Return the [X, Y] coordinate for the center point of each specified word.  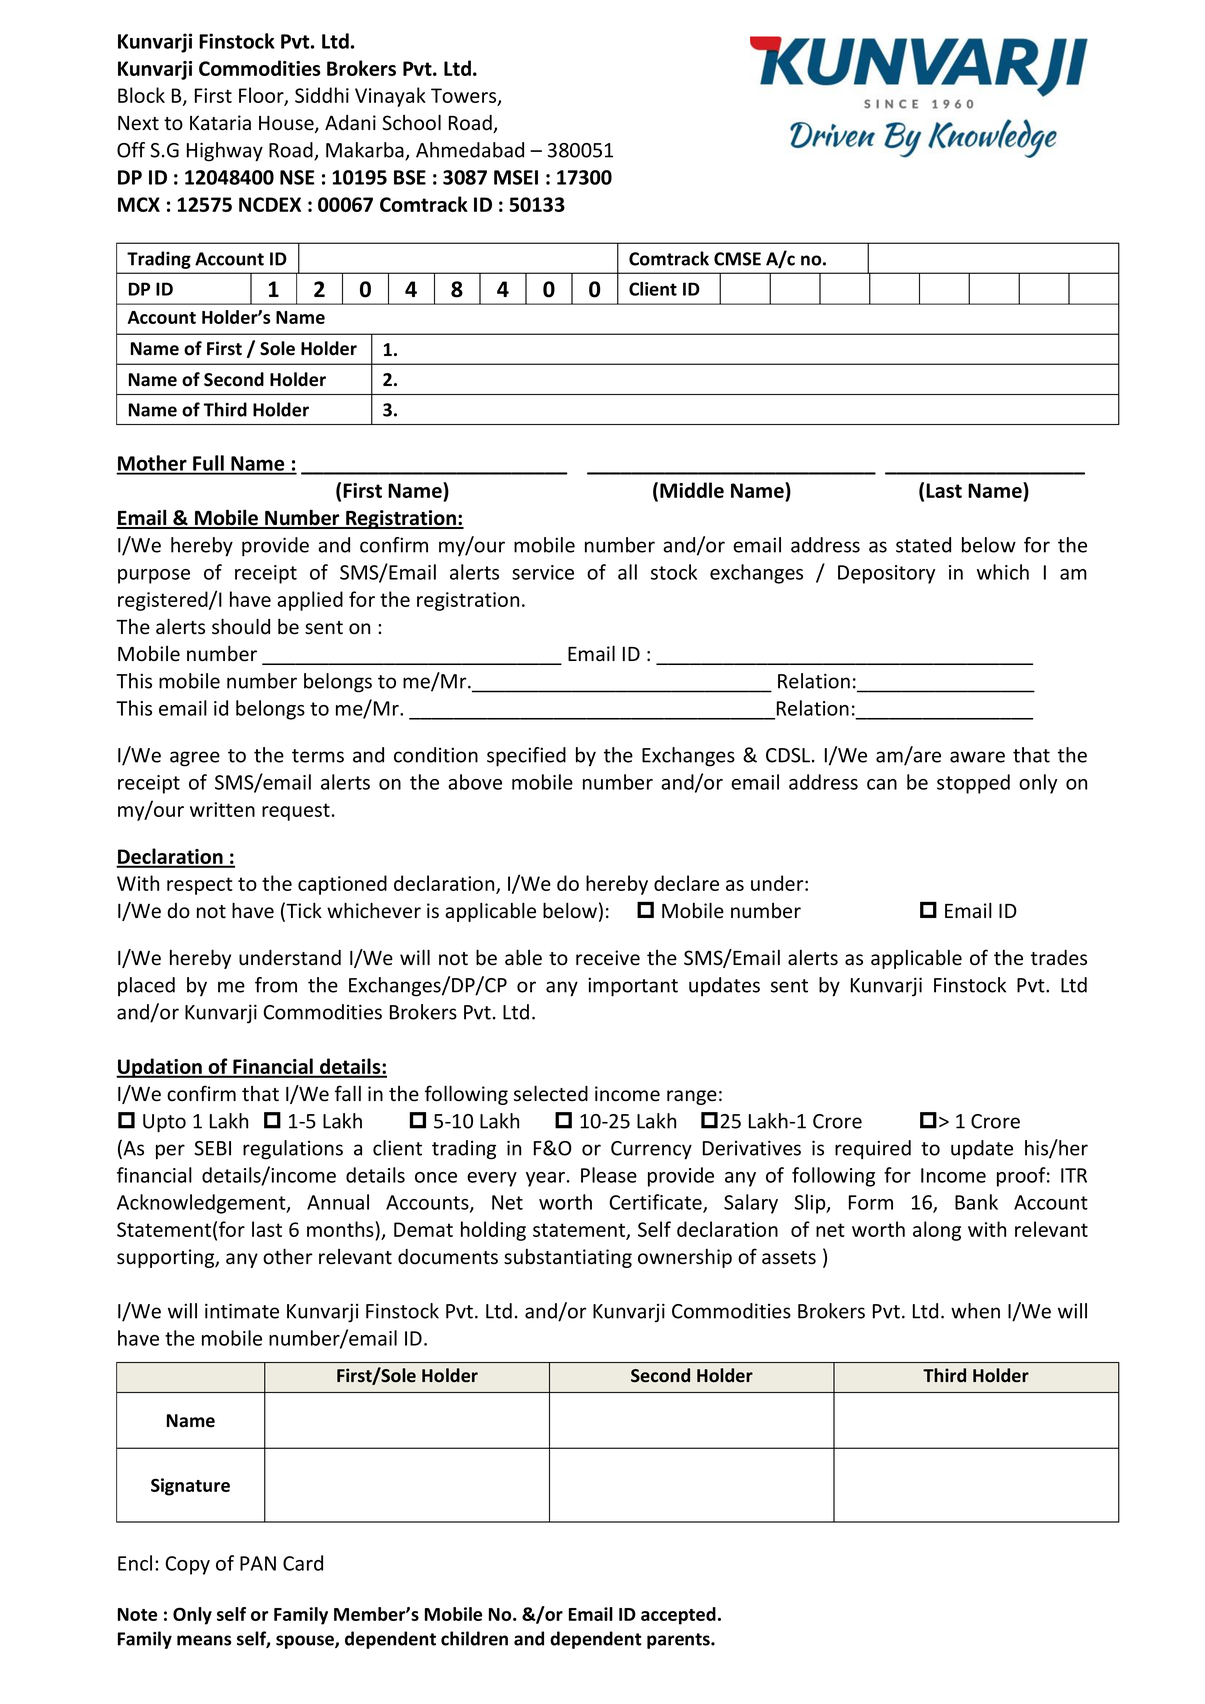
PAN [258, 1563]
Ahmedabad [470, 150]
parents [679, 1641]
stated [923, 545]
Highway [225, 152]
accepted [678, 1616]
